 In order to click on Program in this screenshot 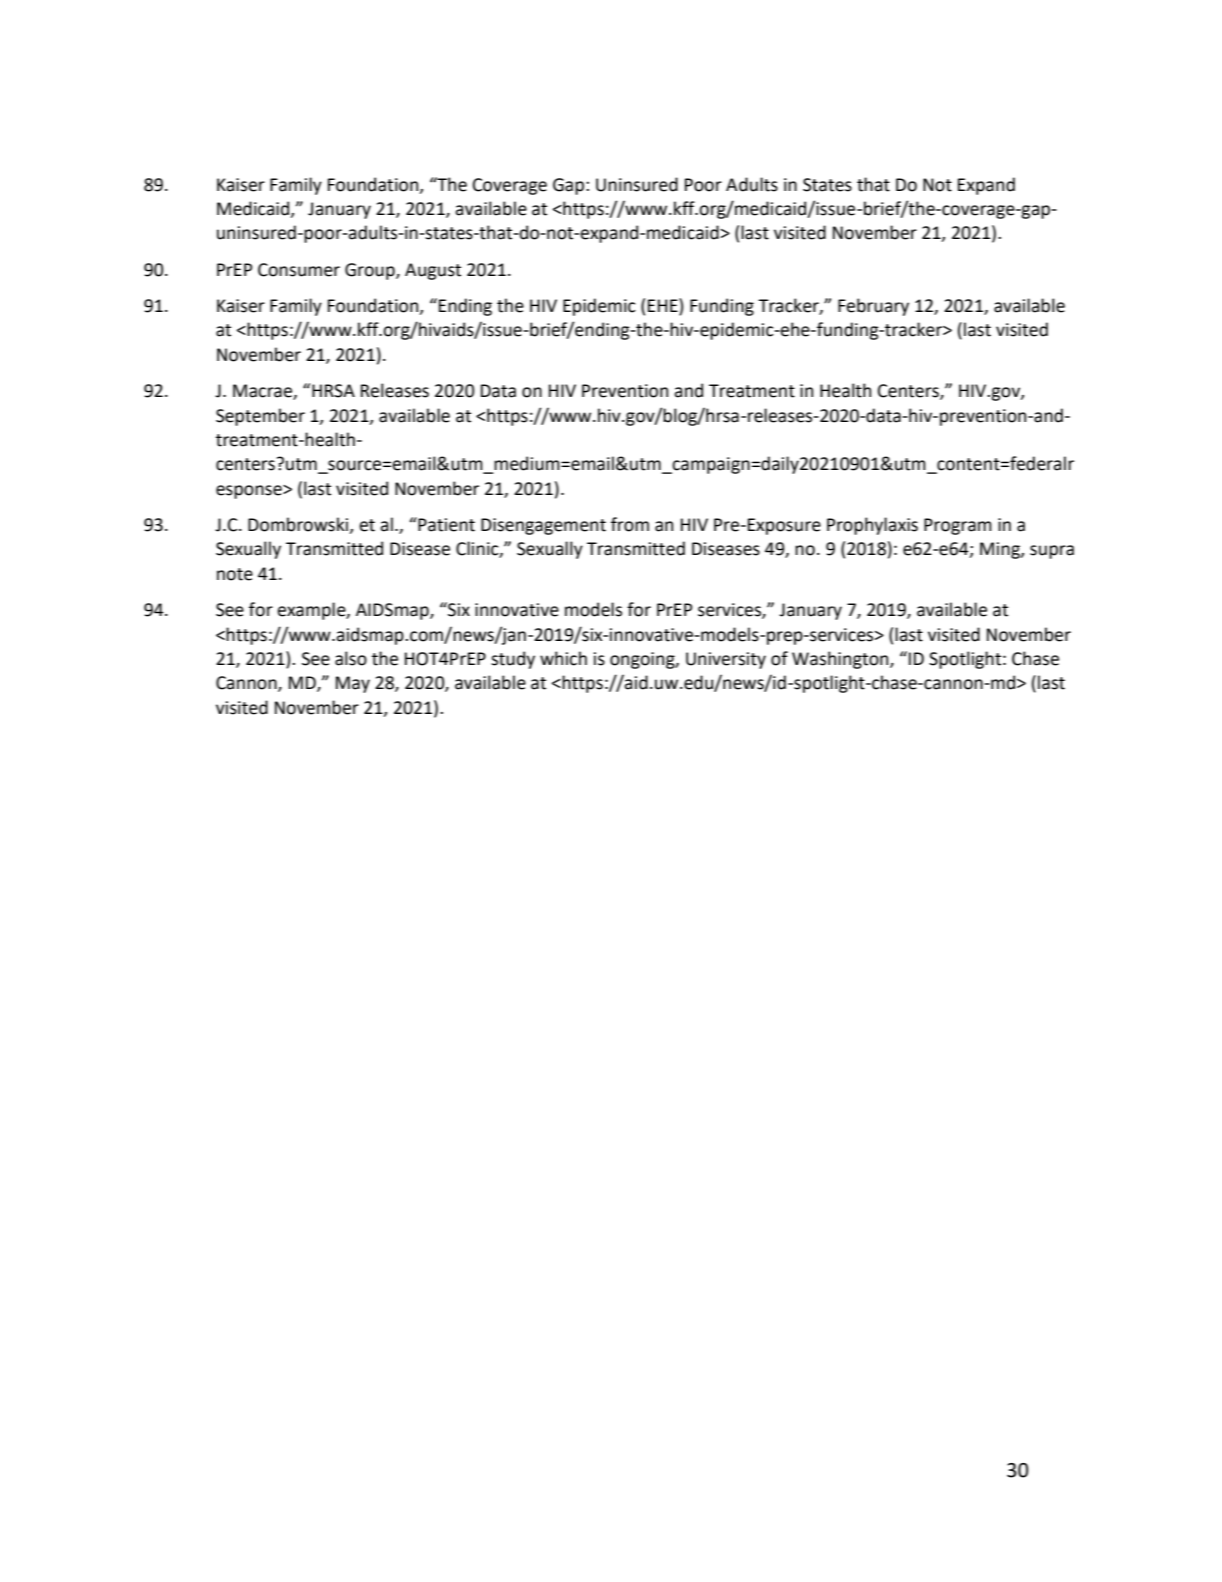, I will do `click(958, 526)`.
